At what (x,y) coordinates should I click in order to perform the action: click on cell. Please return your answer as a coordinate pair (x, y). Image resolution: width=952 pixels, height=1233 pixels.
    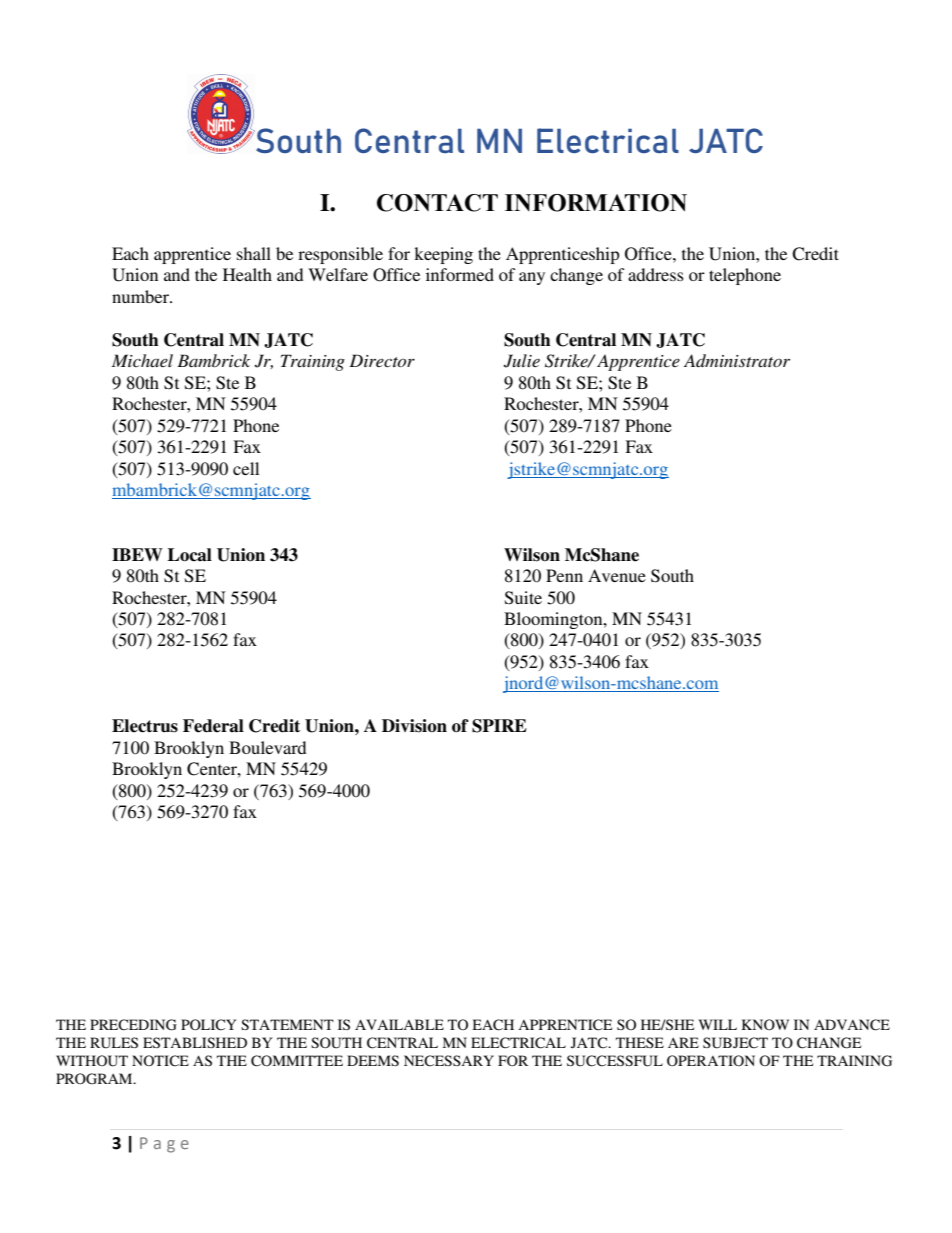
    Looking at the image, I should click on (246, 468).
